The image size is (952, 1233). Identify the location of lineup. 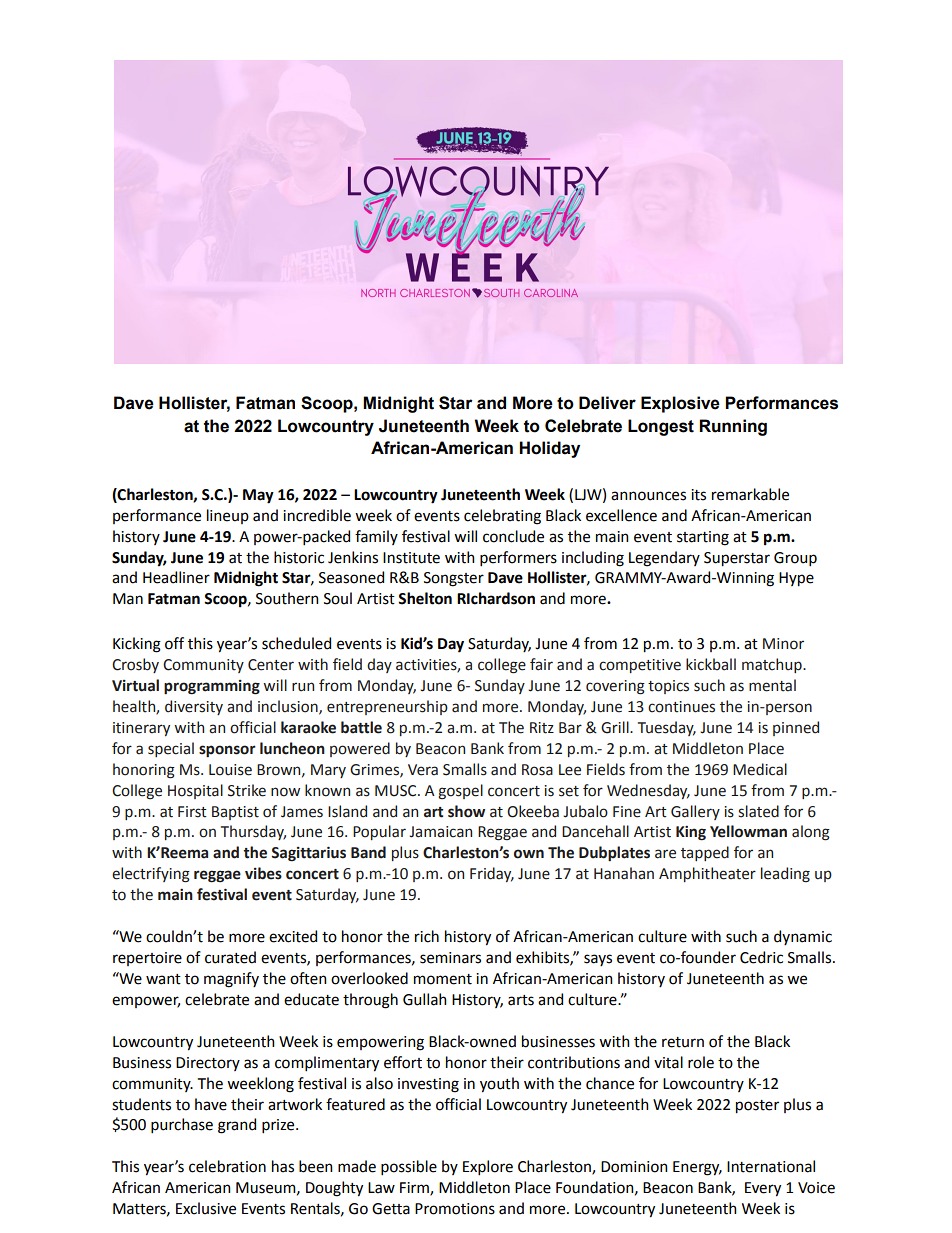
(228, 516).
